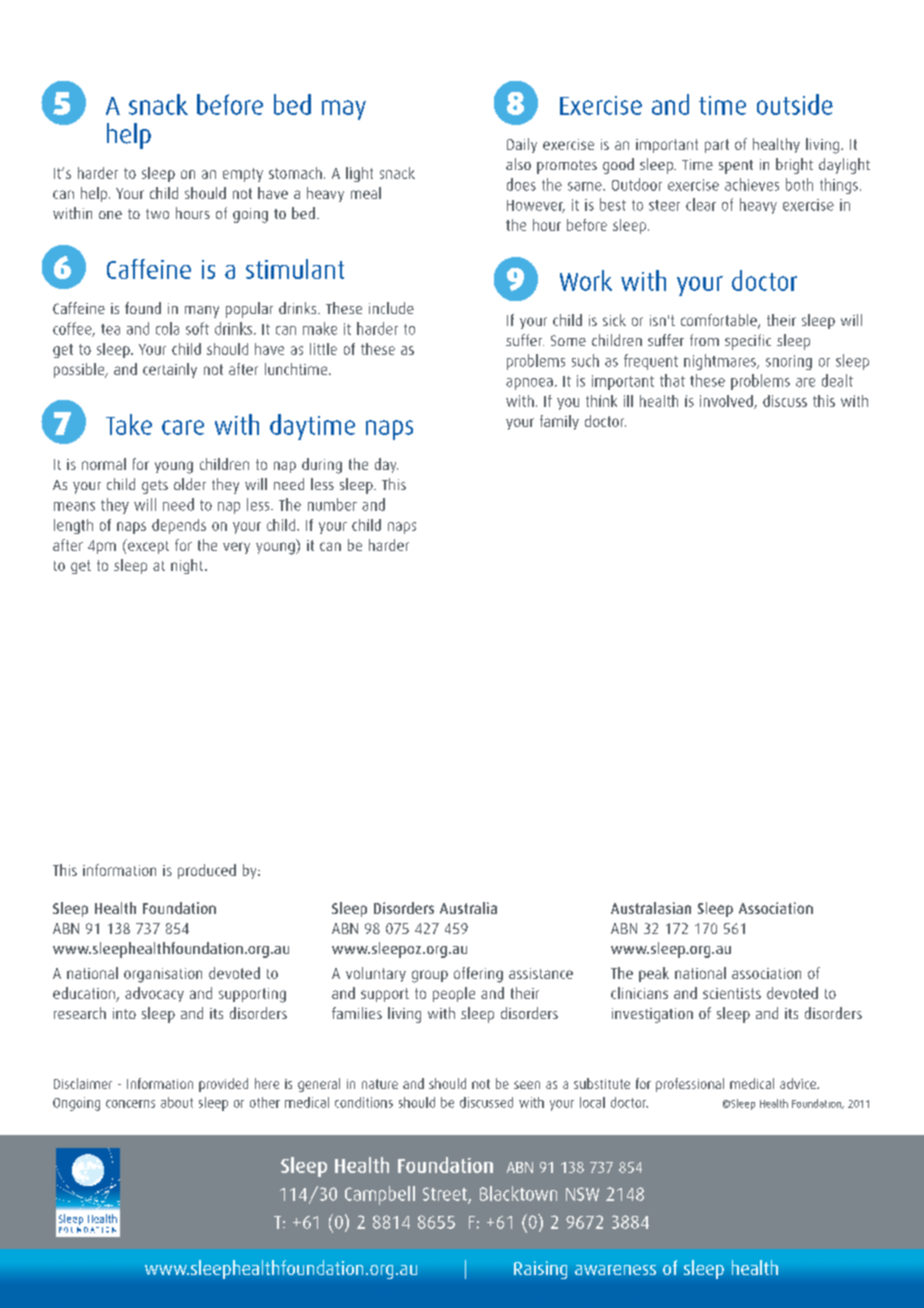 This page has height=1308, width=924. I want to click on part, so click(717, 146).
